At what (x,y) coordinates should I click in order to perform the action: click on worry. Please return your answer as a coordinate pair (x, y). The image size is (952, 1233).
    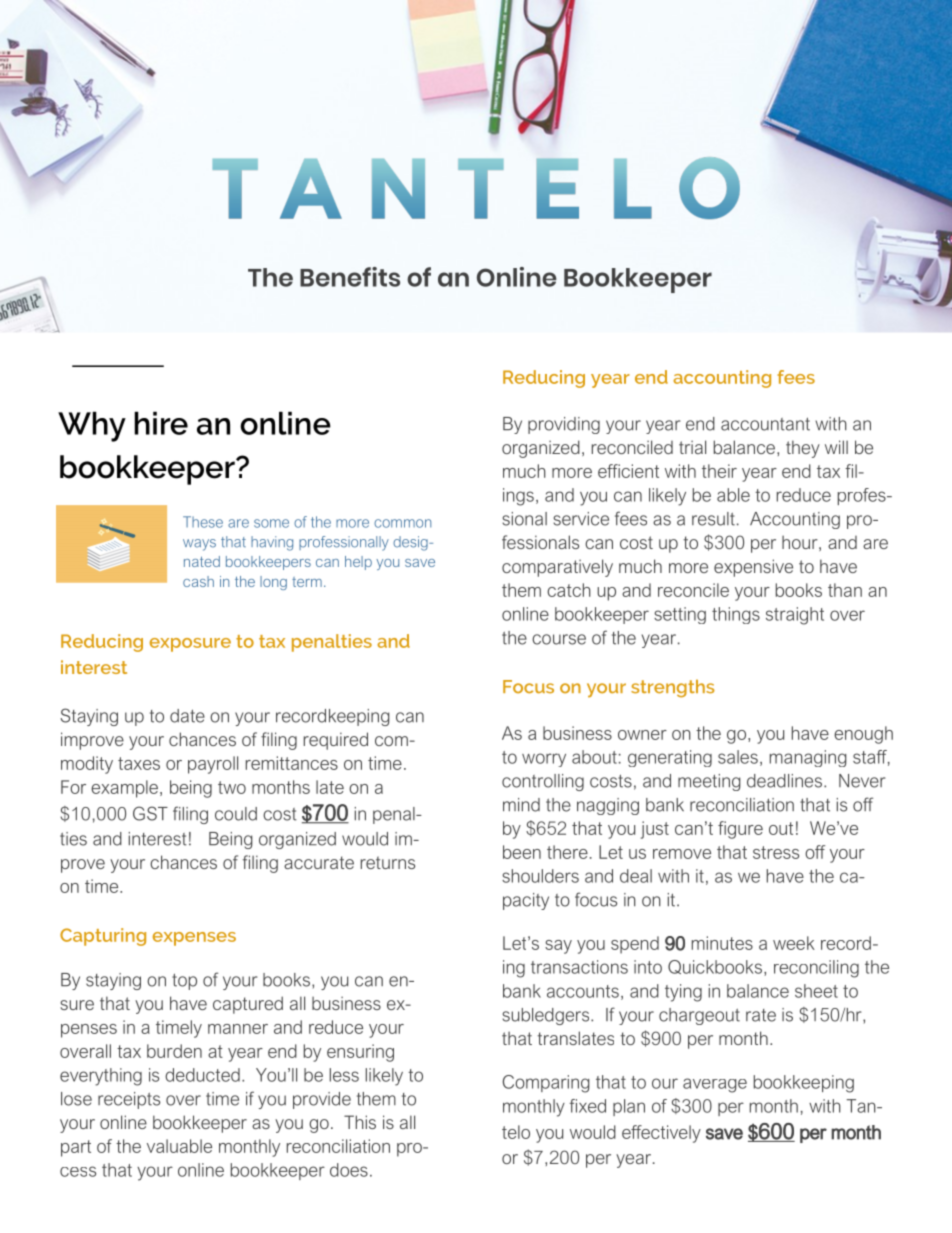
    Looking at the image, I should click on (544, 760).
